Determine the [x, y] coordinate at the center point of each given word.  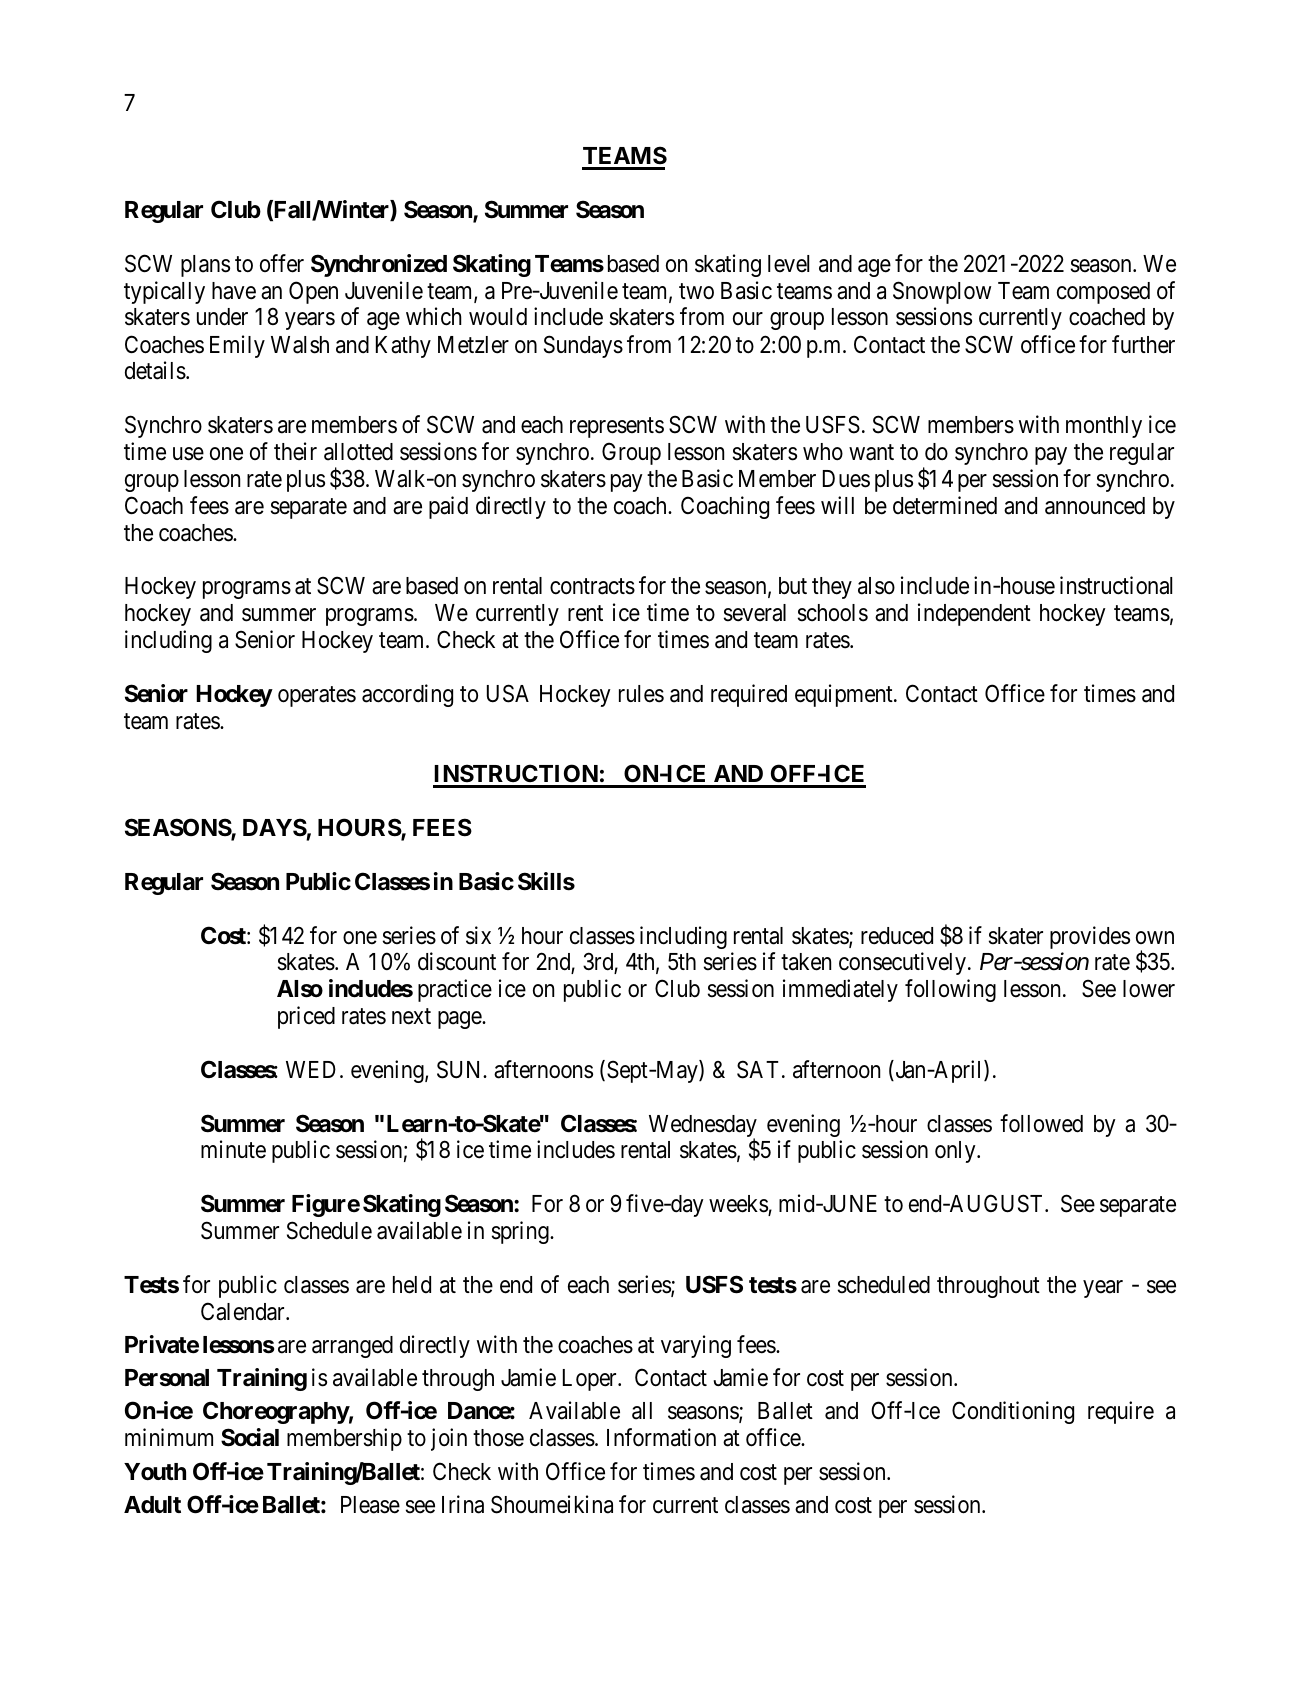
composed [1103, 293]
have [234, 291]
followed [1041, 1123]
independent [974, 614]
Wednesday [703, 1127]
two [696, 291]
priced [306, 1017]
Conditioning [1013, 1412]
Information [661, 1438]
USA [508, 693]
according [407, 695]
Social [250, 1437]
